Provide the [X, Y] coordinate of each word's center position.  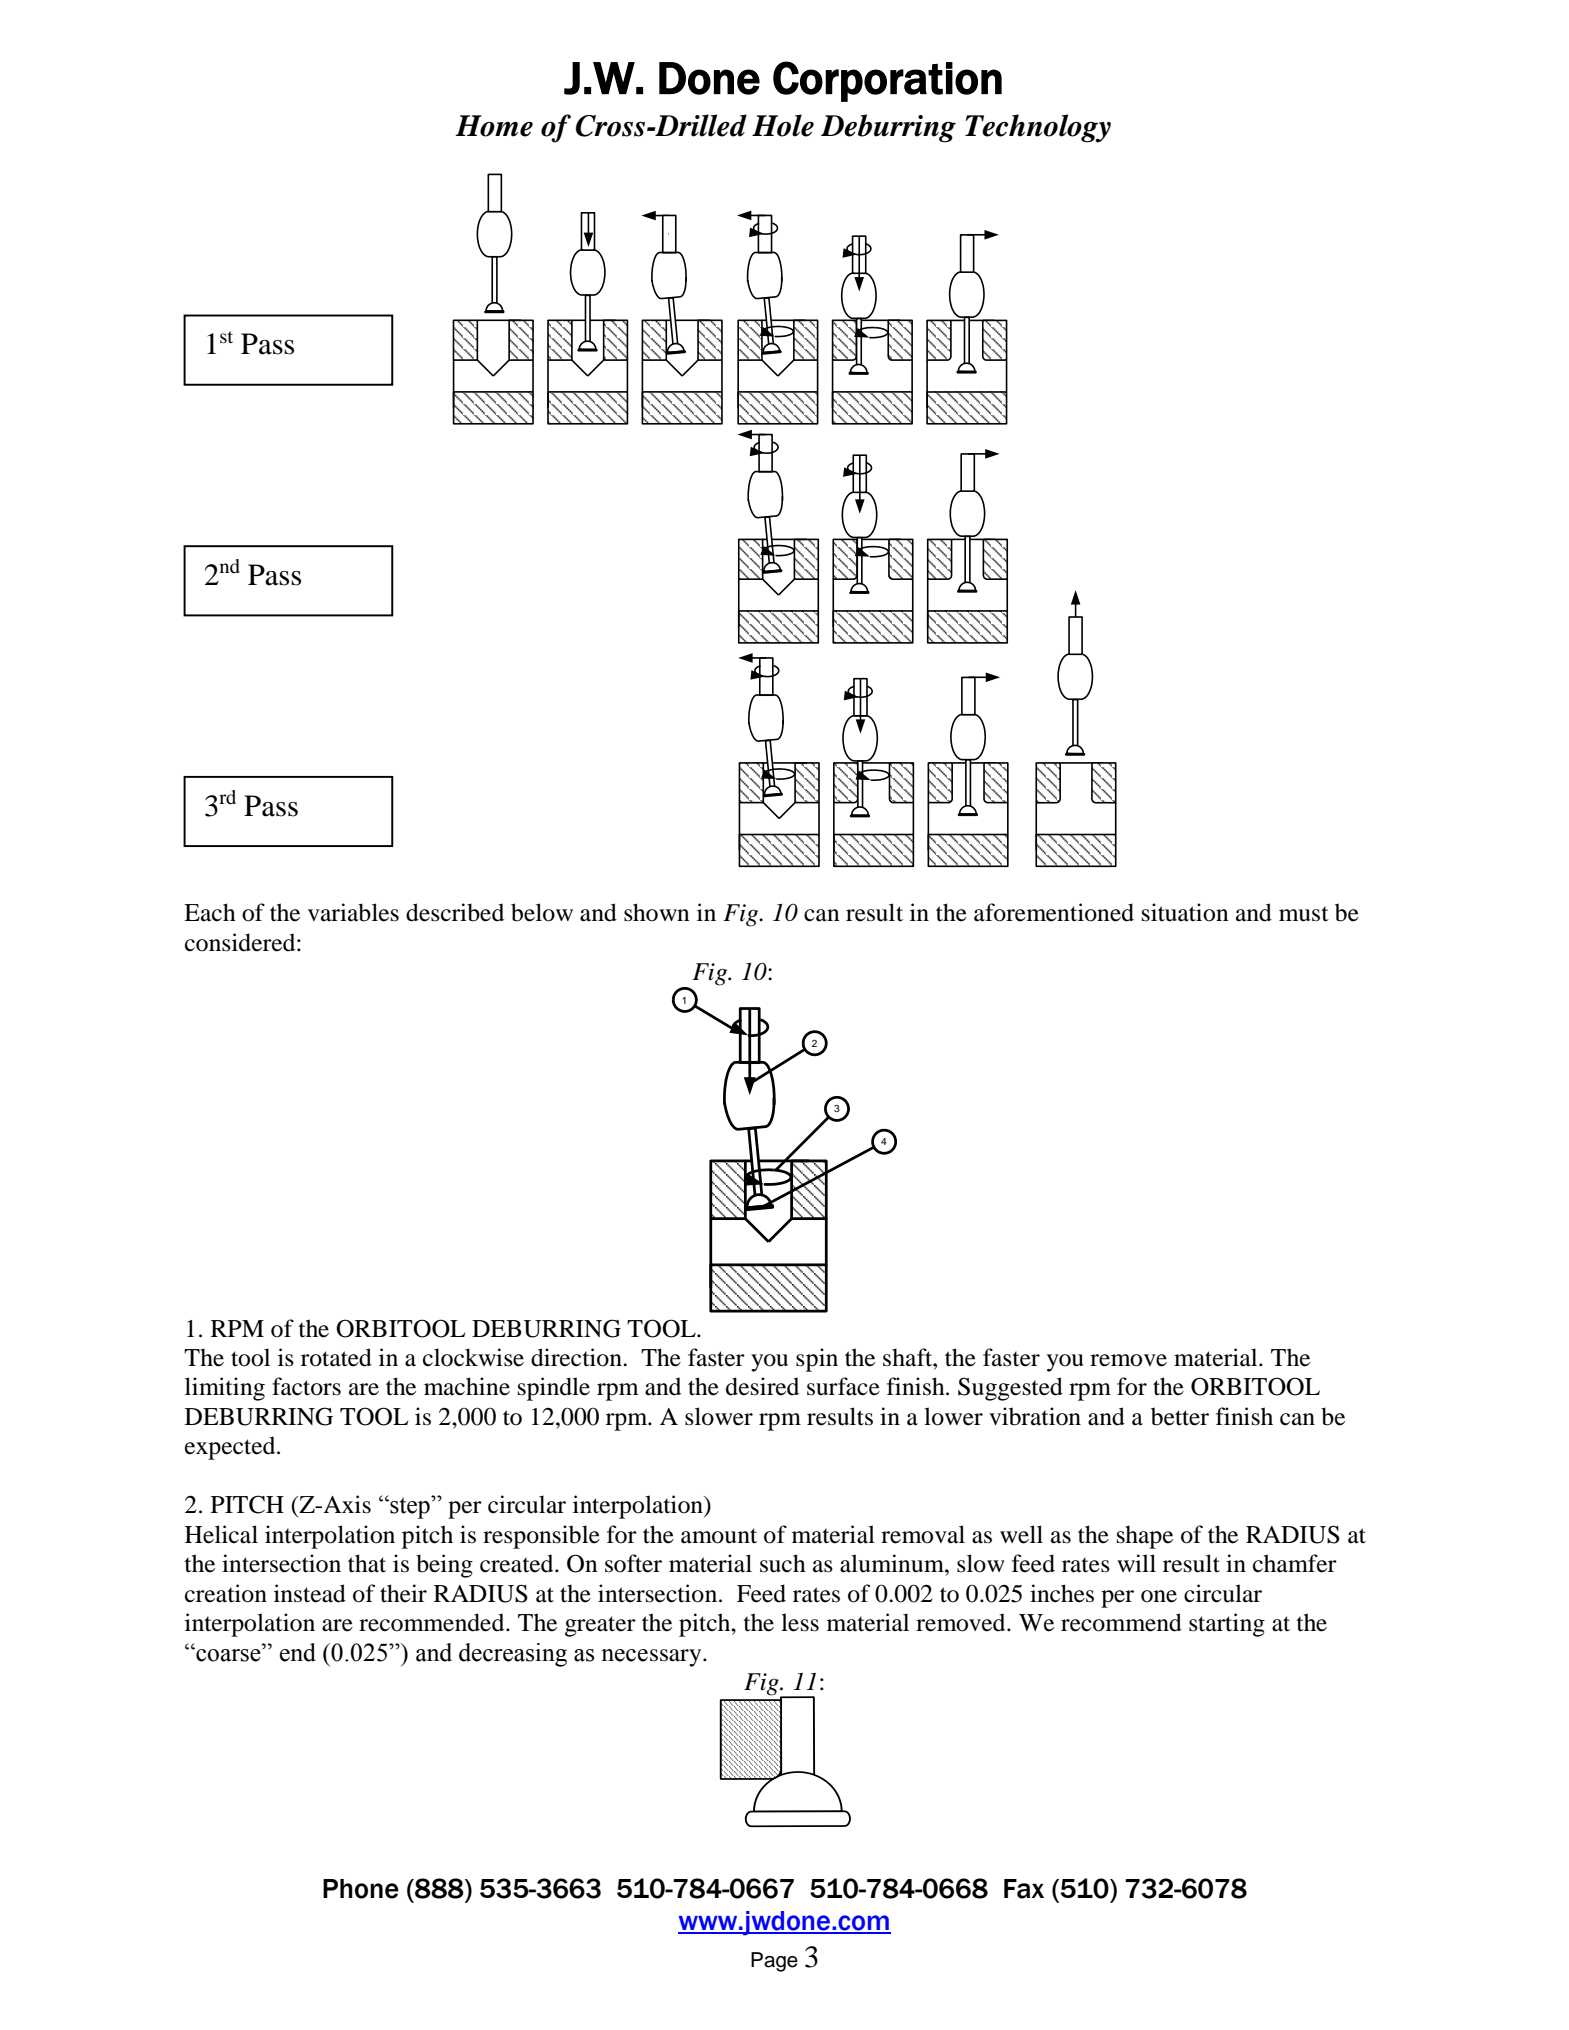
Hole [783, 125]
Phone [361, 1889]
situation [1185, 912]
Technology [1038, 128]
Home [494, 126]
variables [353, 912]
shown [657, 912]
